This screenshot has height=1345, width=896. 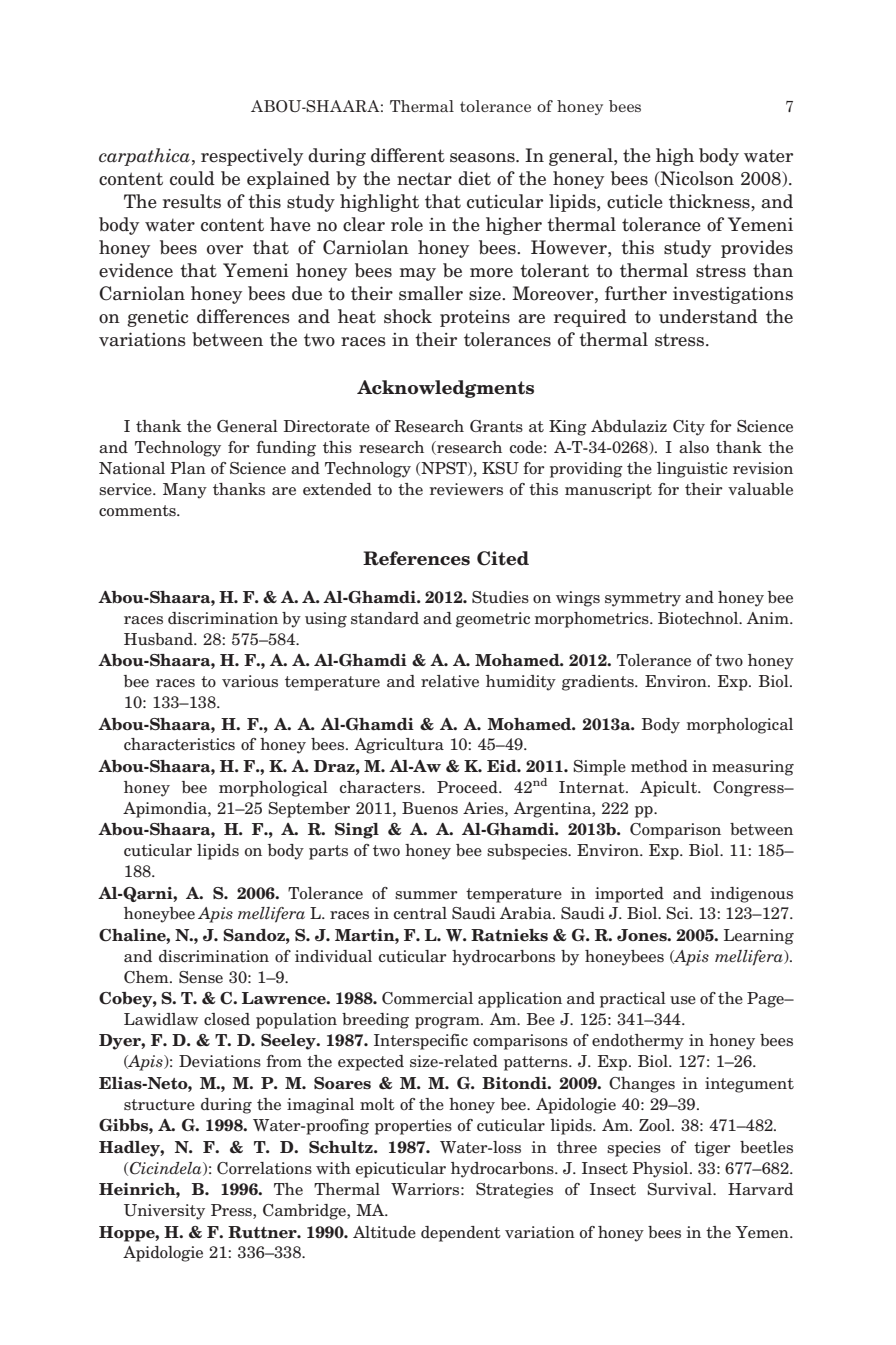 What do you see at coordinates (680, 1189) in the screenshot?
I see `Survival` at bounding box center [680, 1189].
